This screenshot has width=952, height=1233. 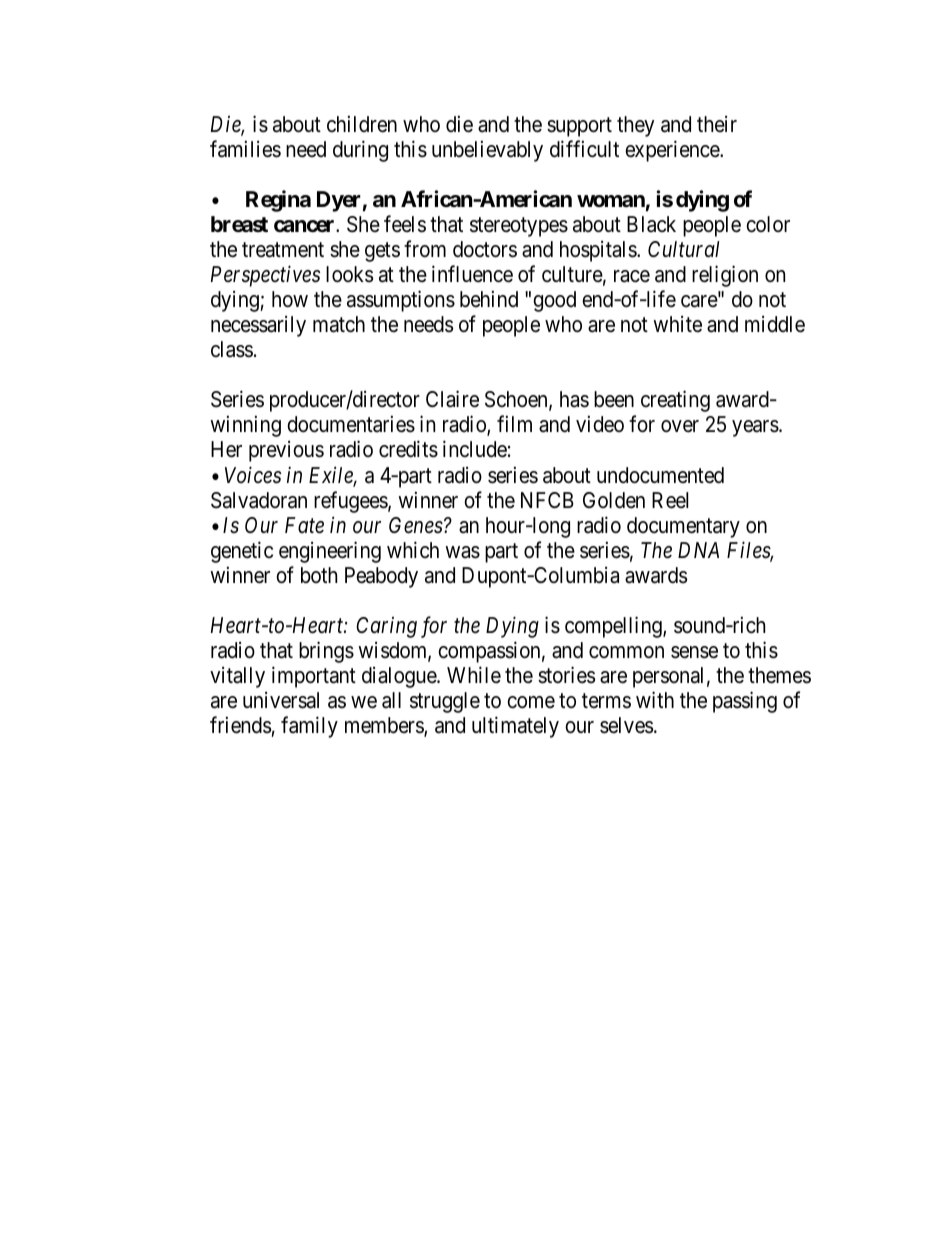 What do you see at coordinates (281, 700) in the screenshot?
I see `universal` at bounding box center [281, 700].
